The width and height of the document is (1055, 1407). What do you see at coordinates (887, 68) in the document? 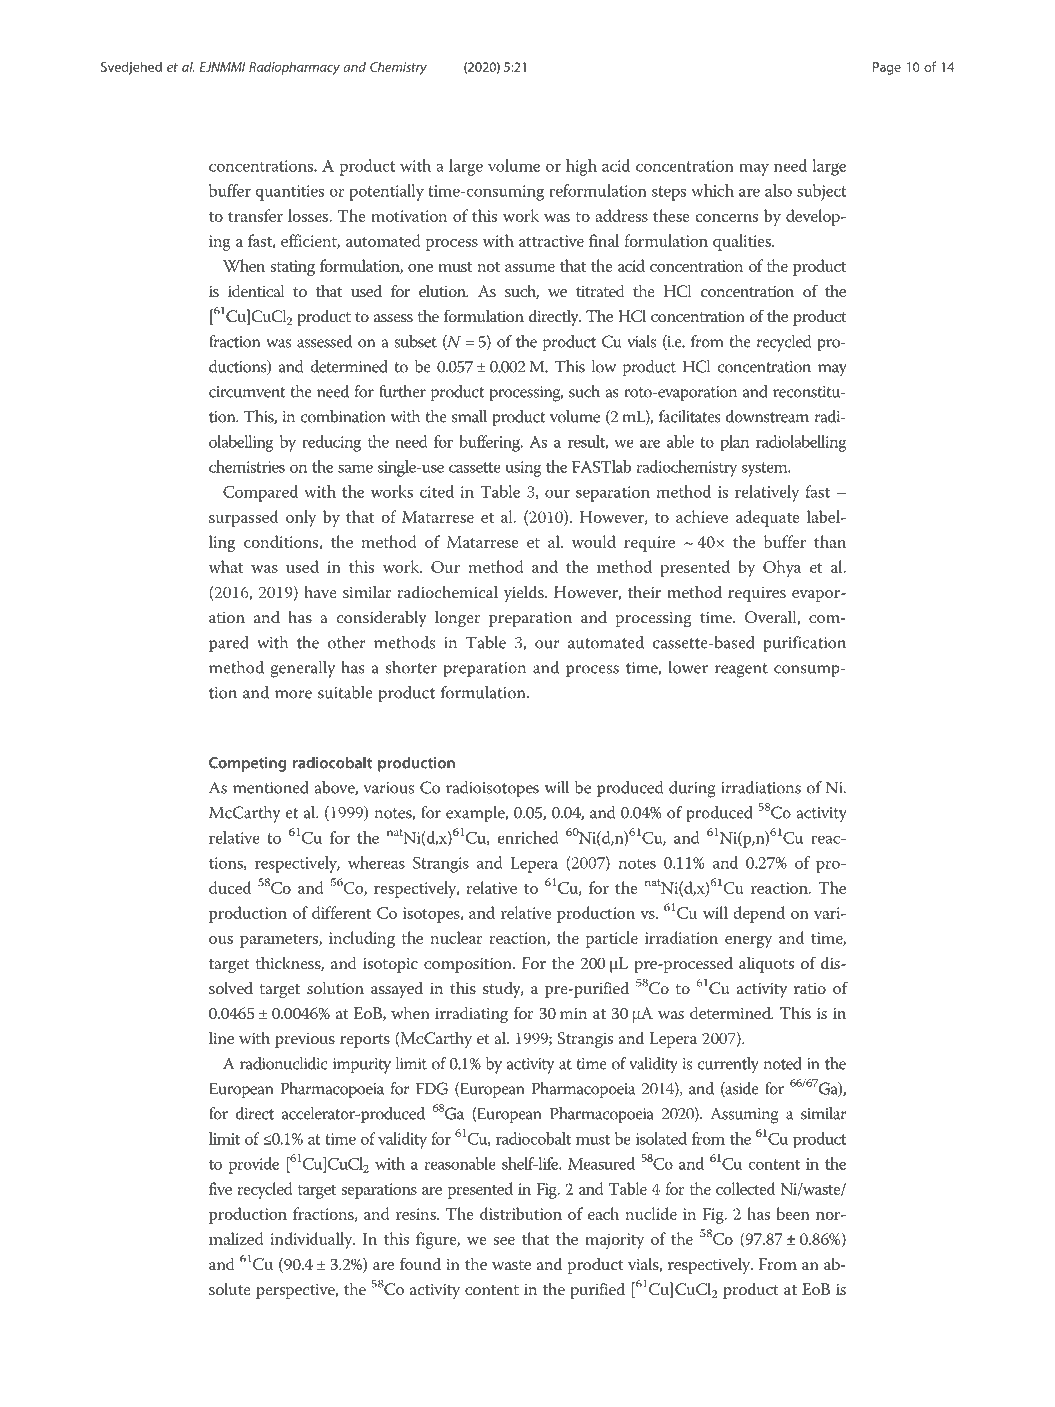
I see `Page` at bounding box center [887, 68].
